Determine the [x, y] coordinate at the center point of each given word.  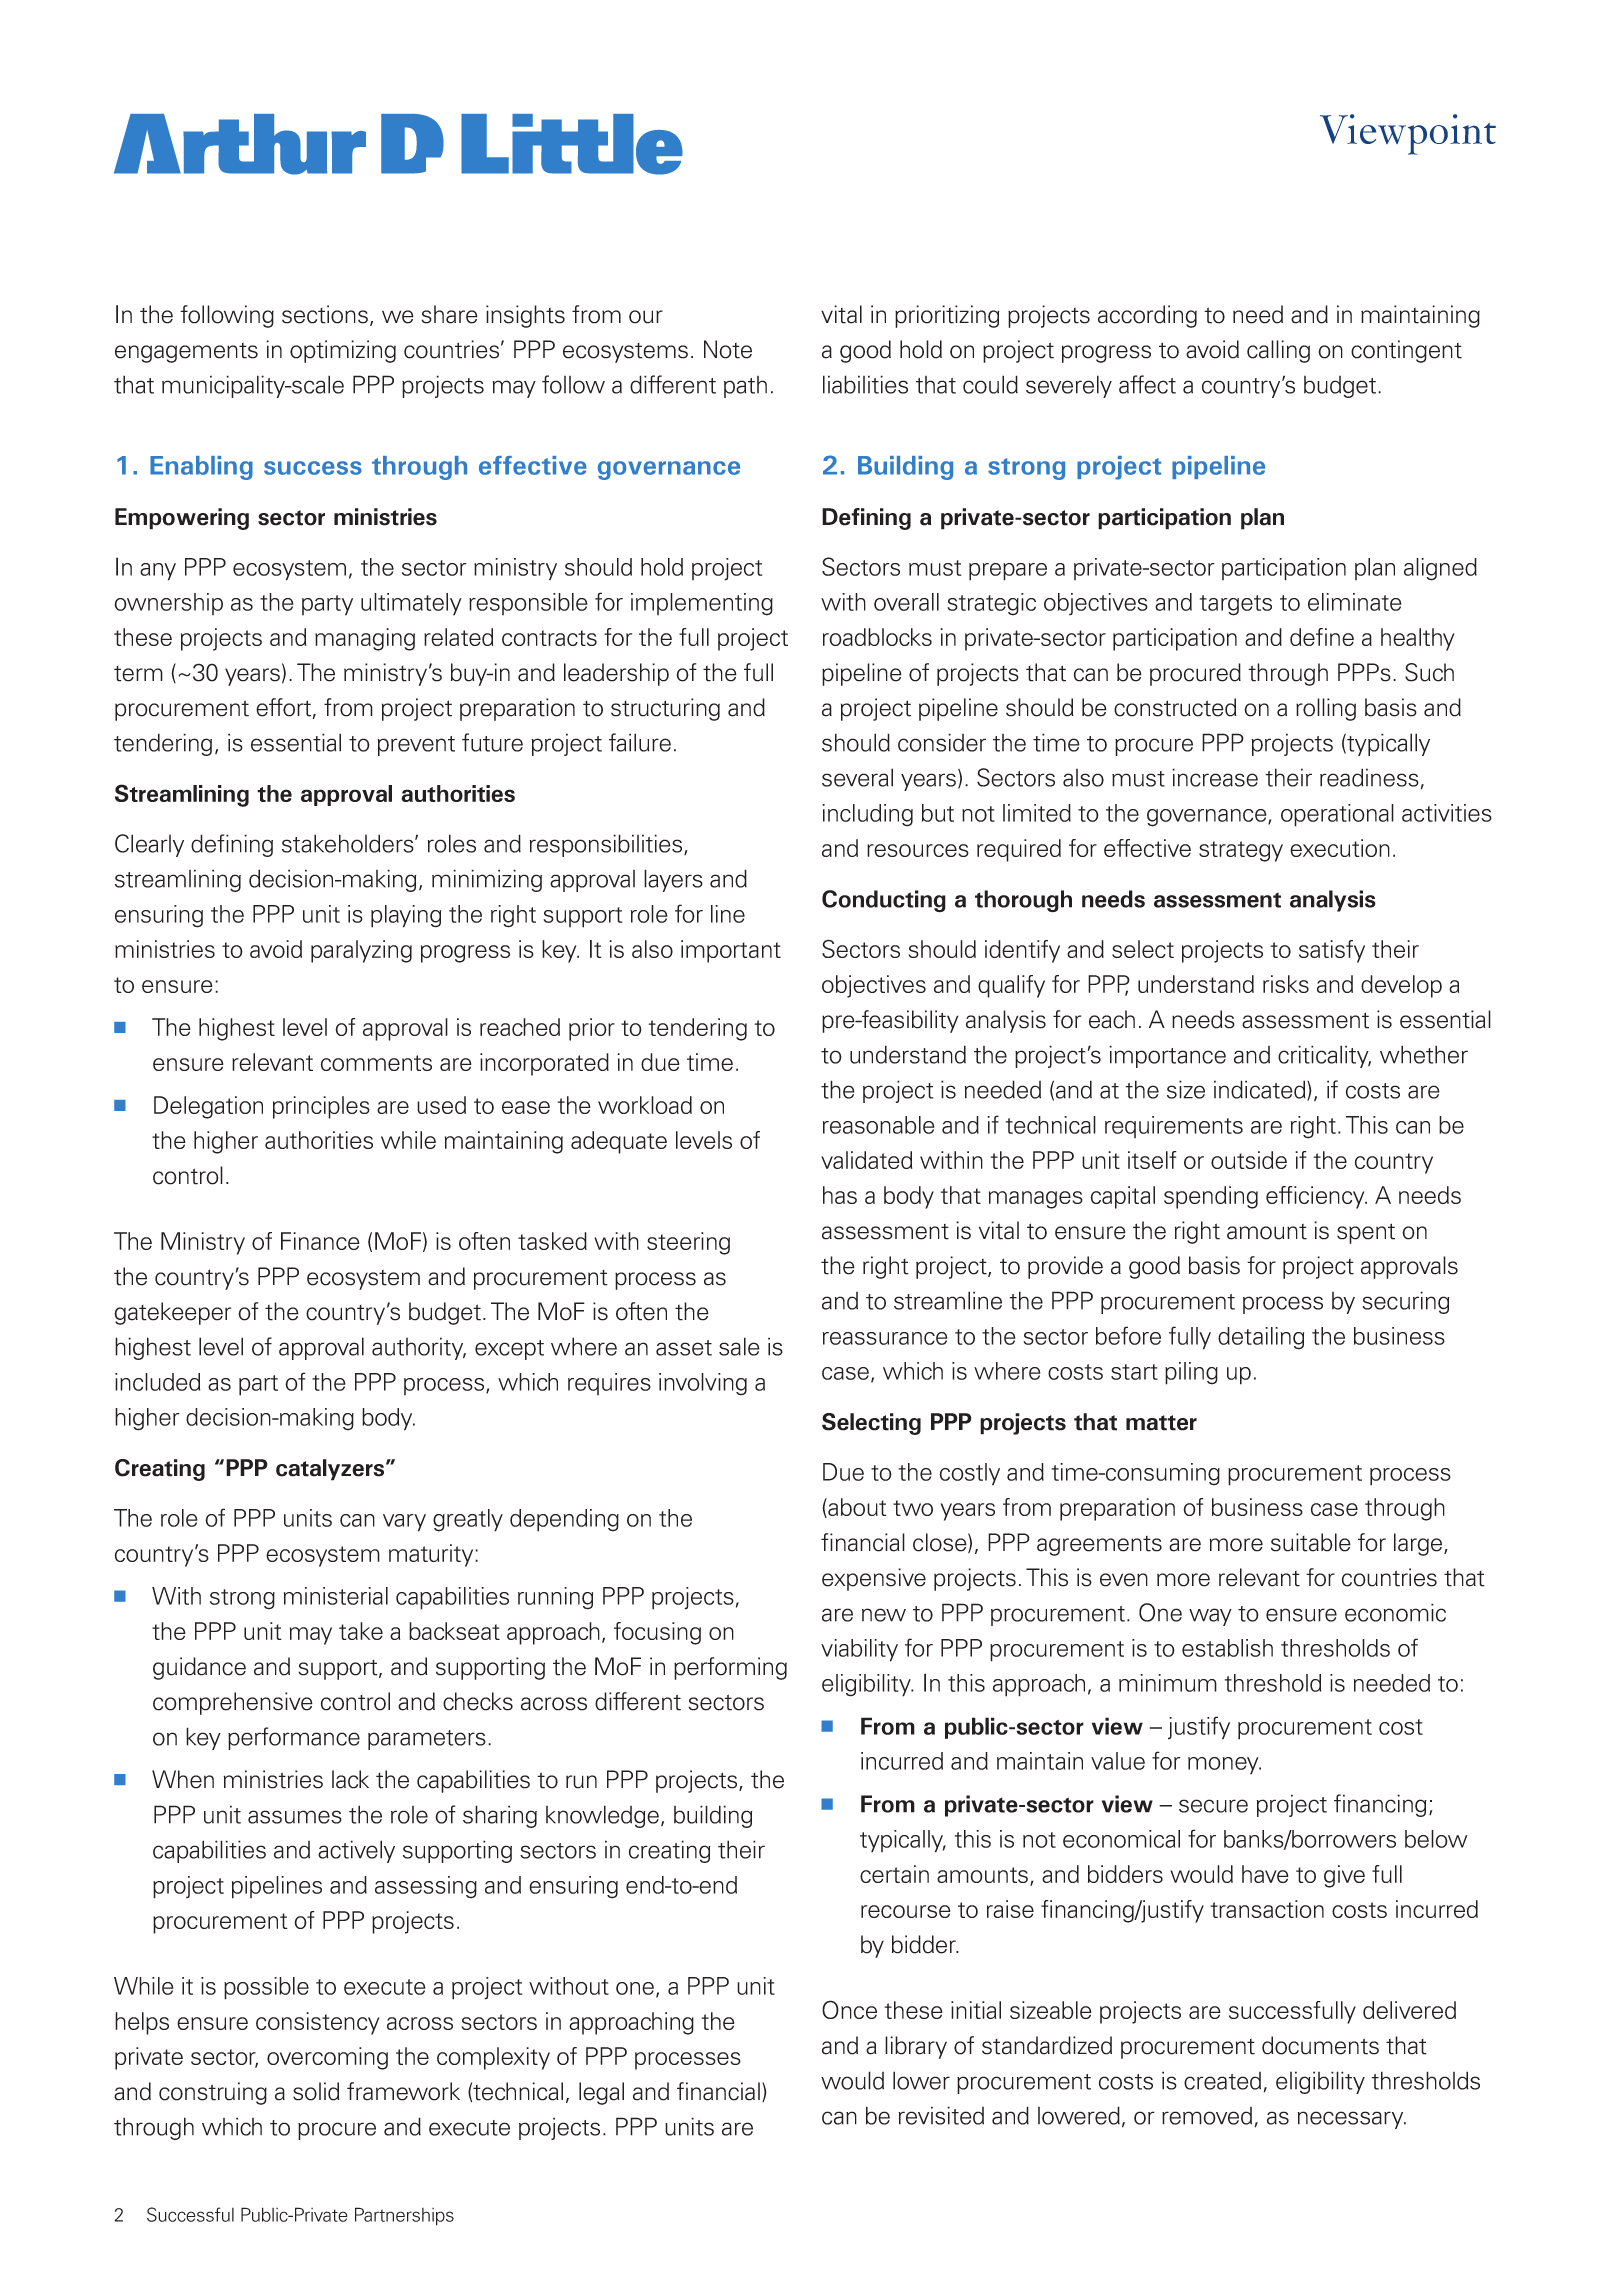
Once [849, 2009]
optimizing [343, 351]
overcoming [327, 2058]
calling [1278, 351]
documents [1320, 2045]
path [745, 387]
